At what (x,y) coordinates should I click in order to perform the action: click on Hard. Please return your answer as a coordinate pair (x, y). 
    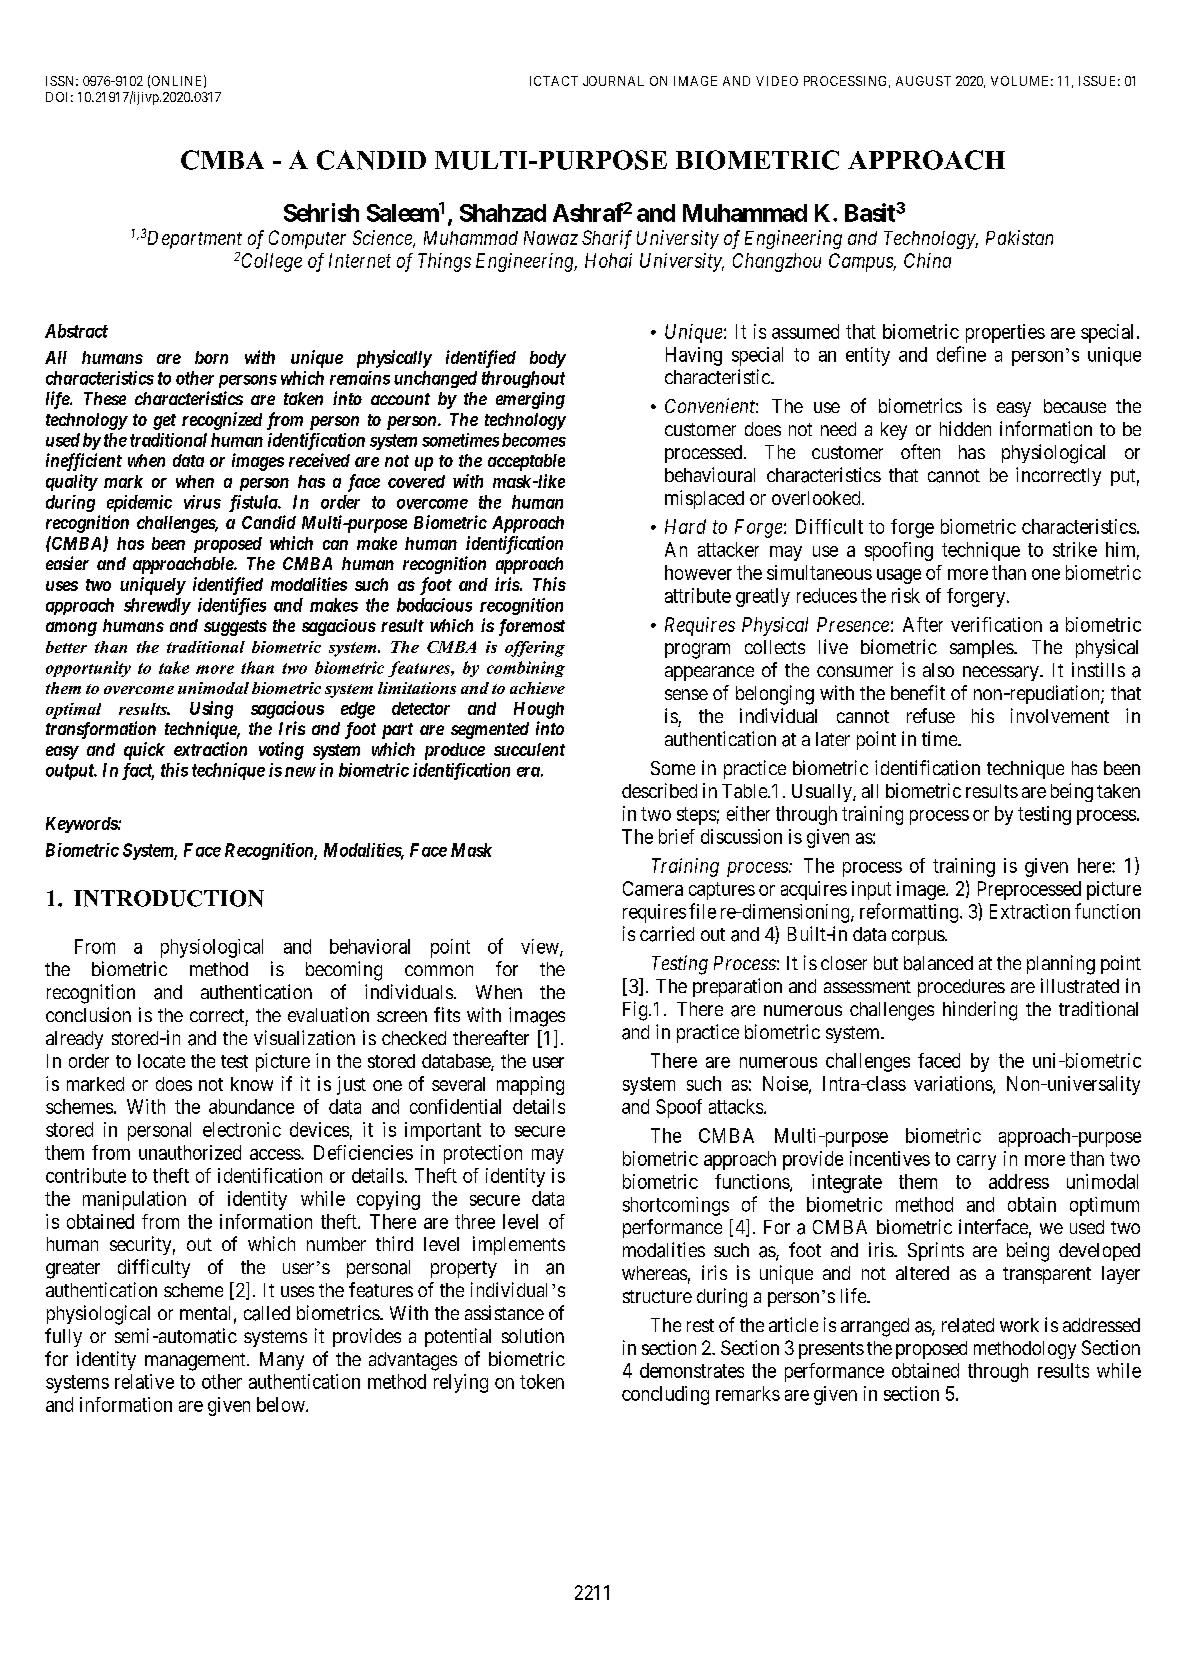
    Looking at the image, I should click on (685, 526).
